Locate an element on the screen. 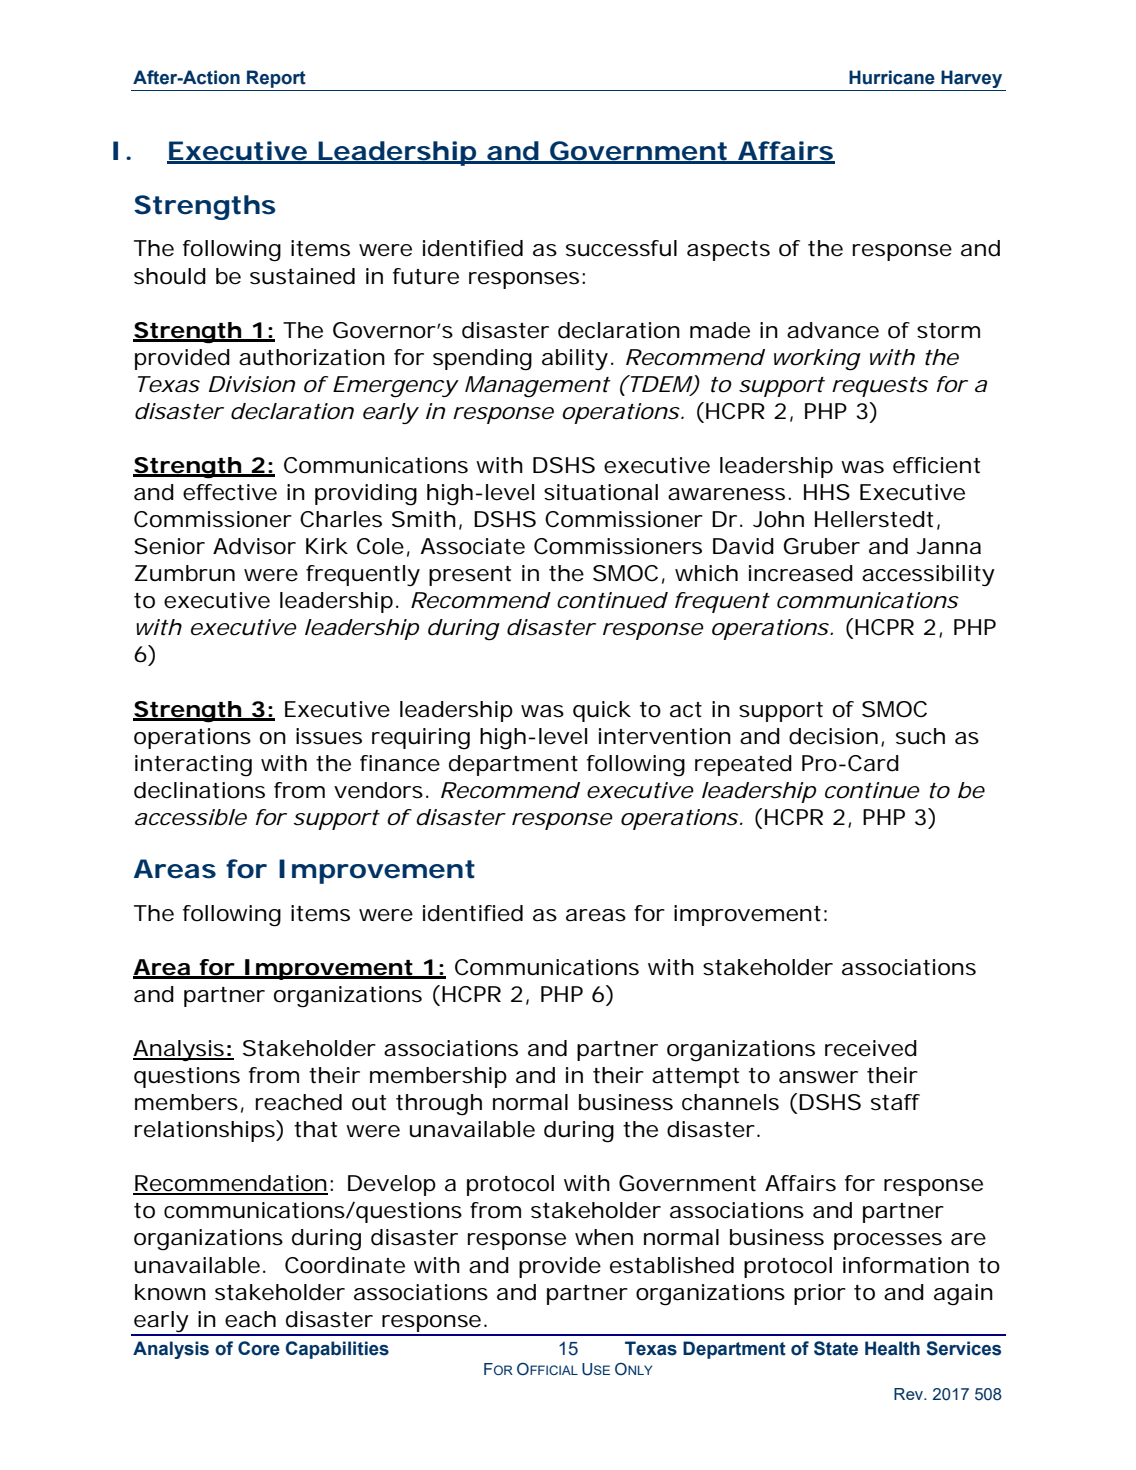 The width and height of the screenshot is (1136, 1470). Hurricane is located at coordinates (892, 77).
